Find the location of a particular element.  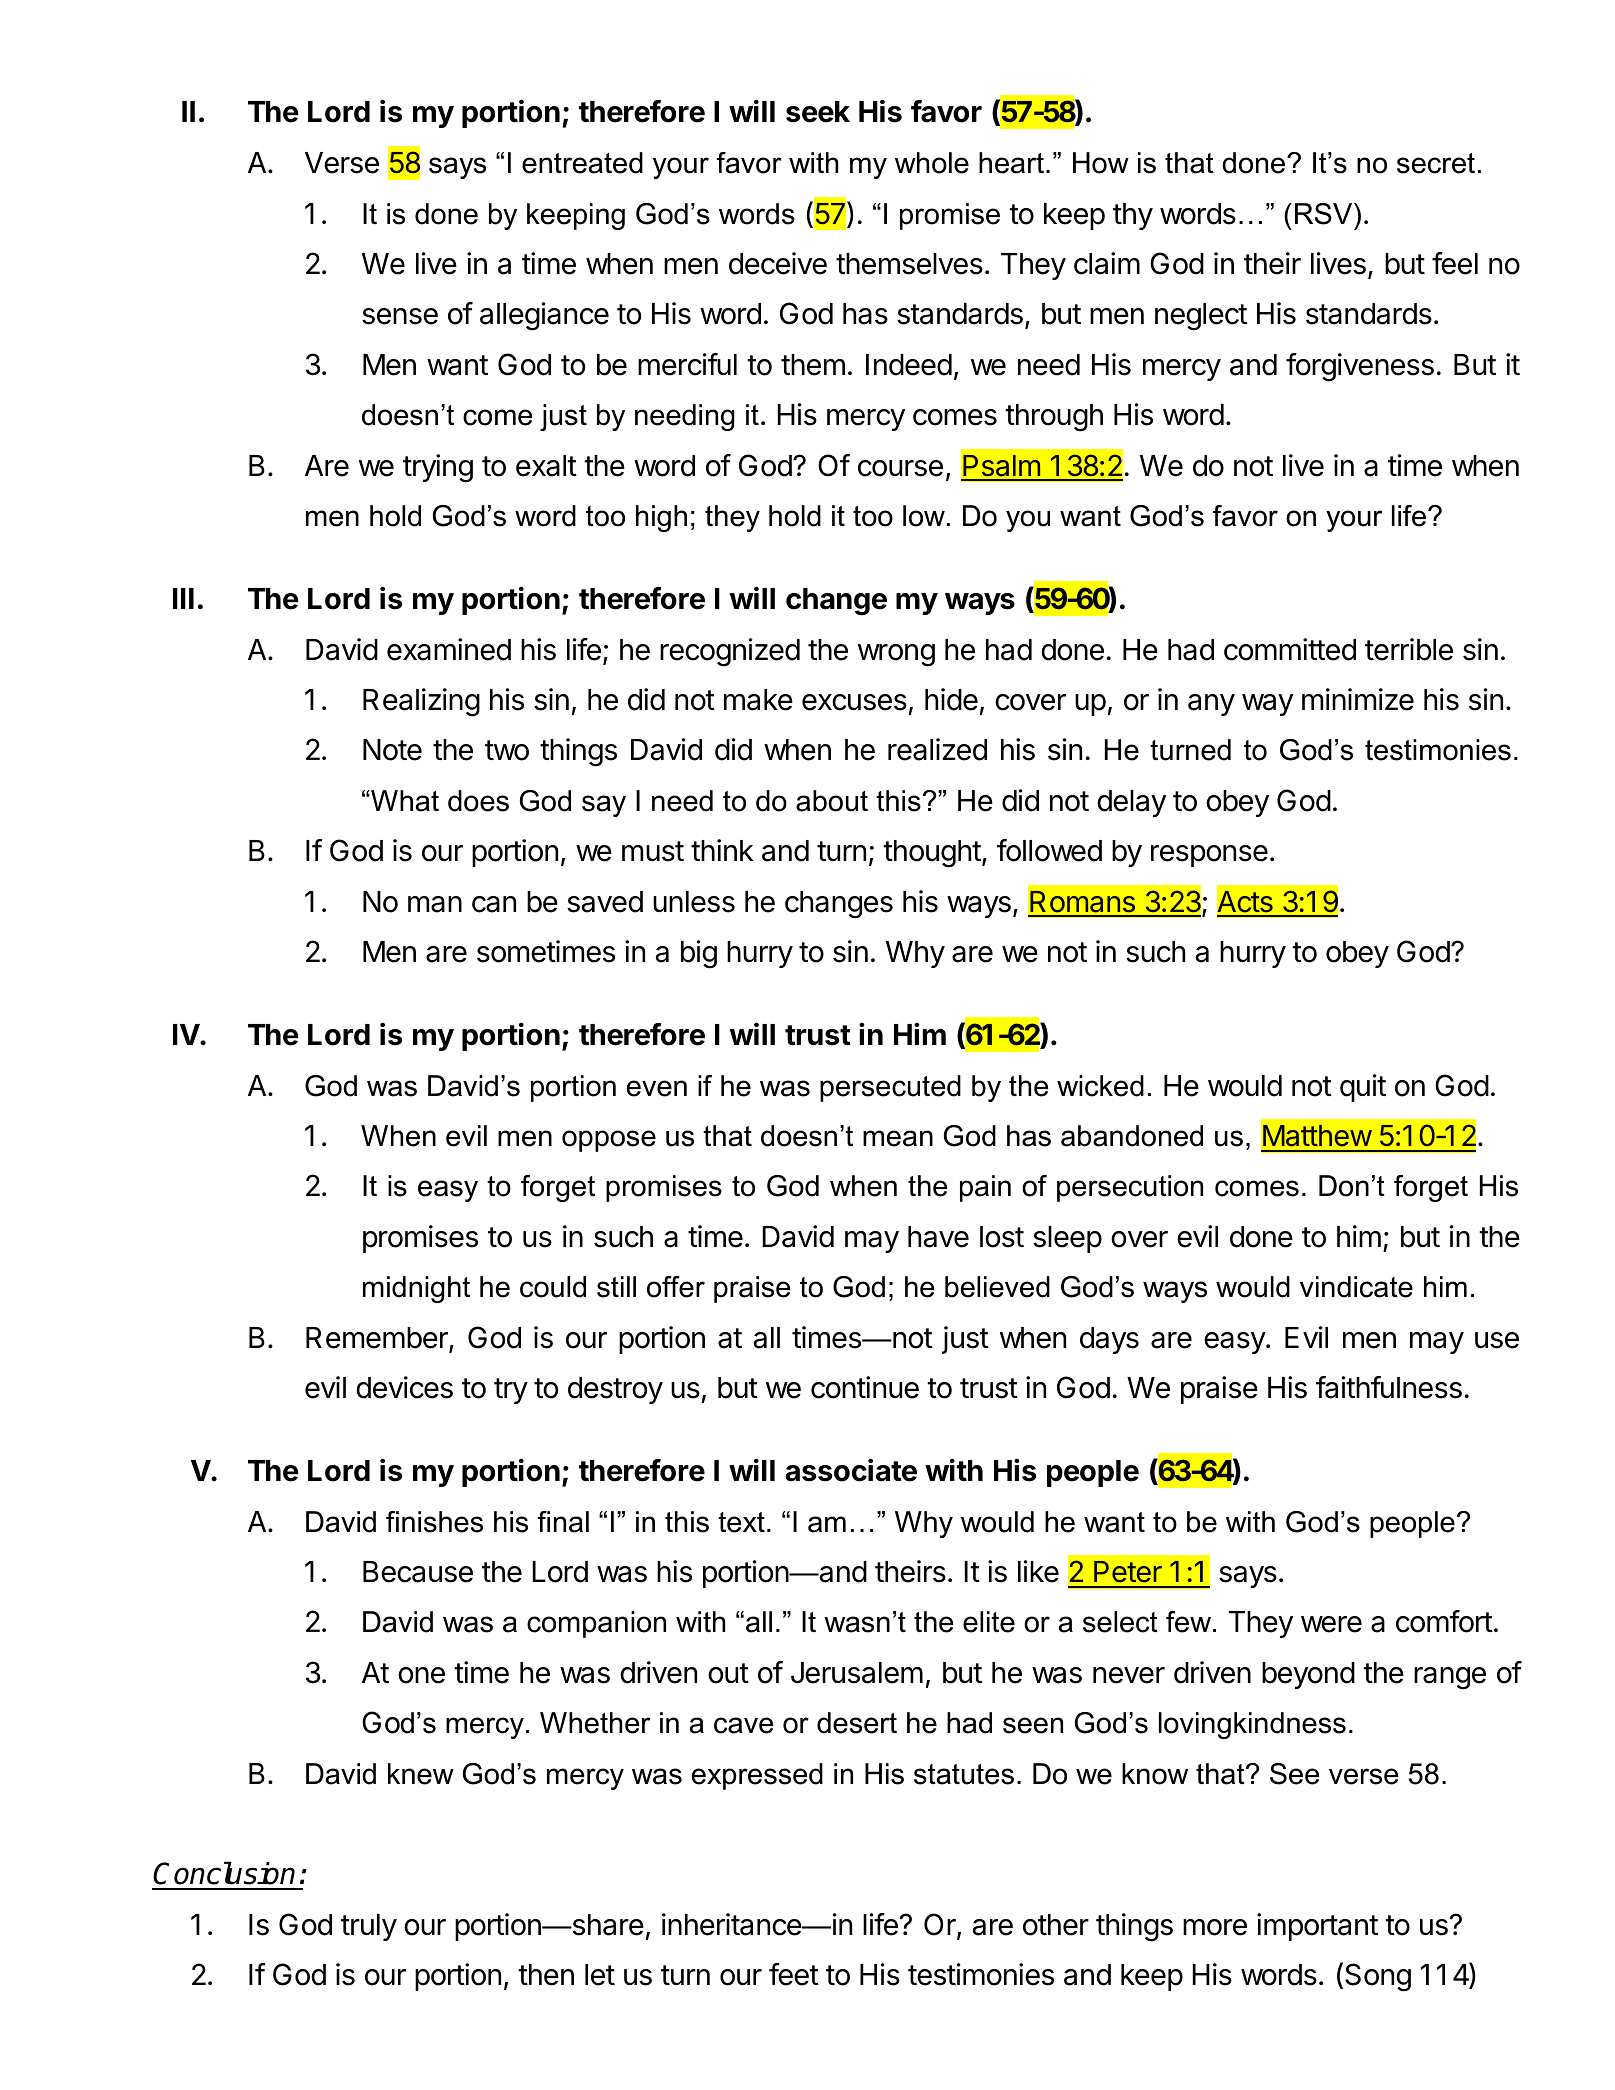

feet is located at coordinates (794, 1974).
